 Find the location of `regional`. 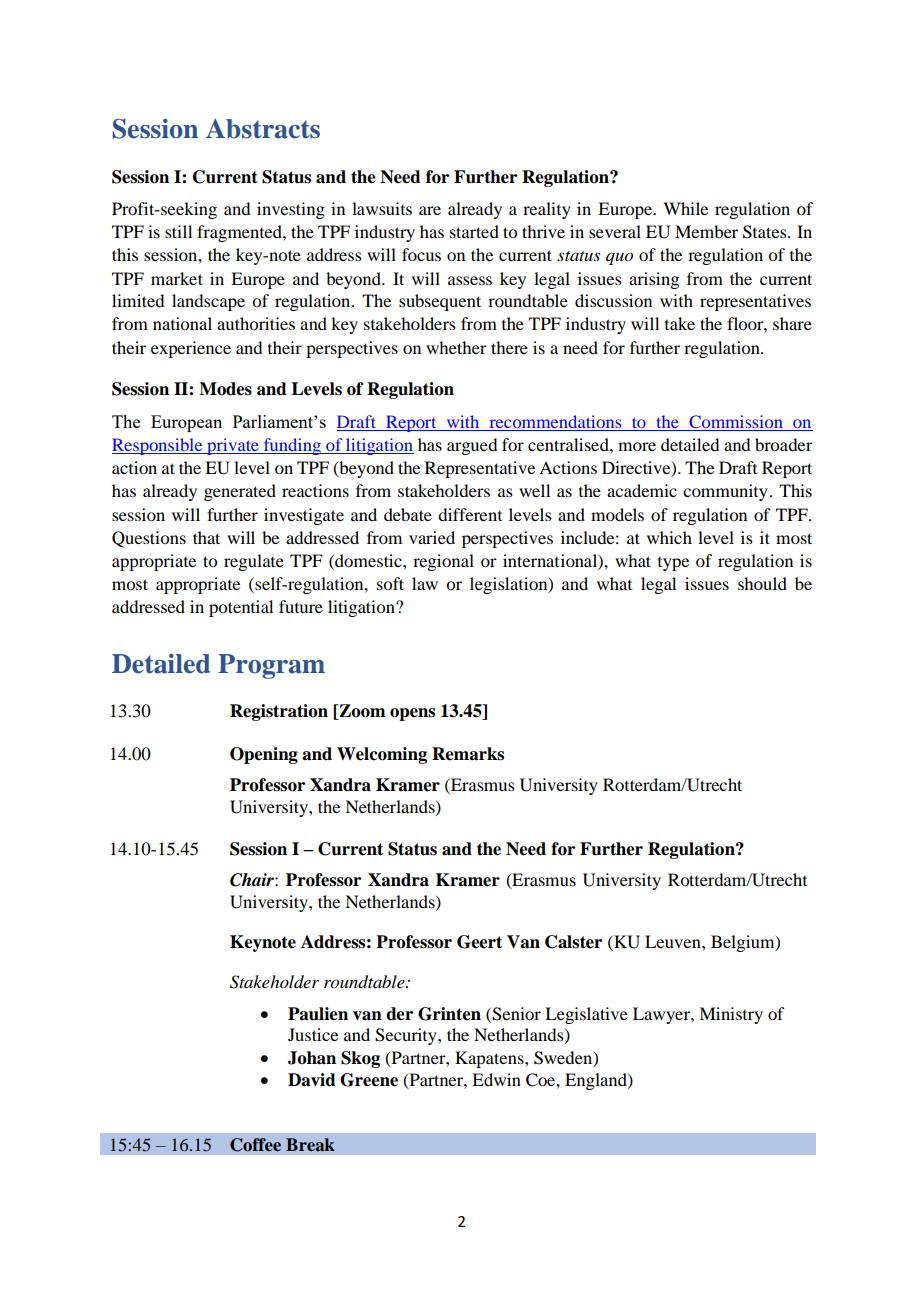

regional is located at coordinates (443, 562).
